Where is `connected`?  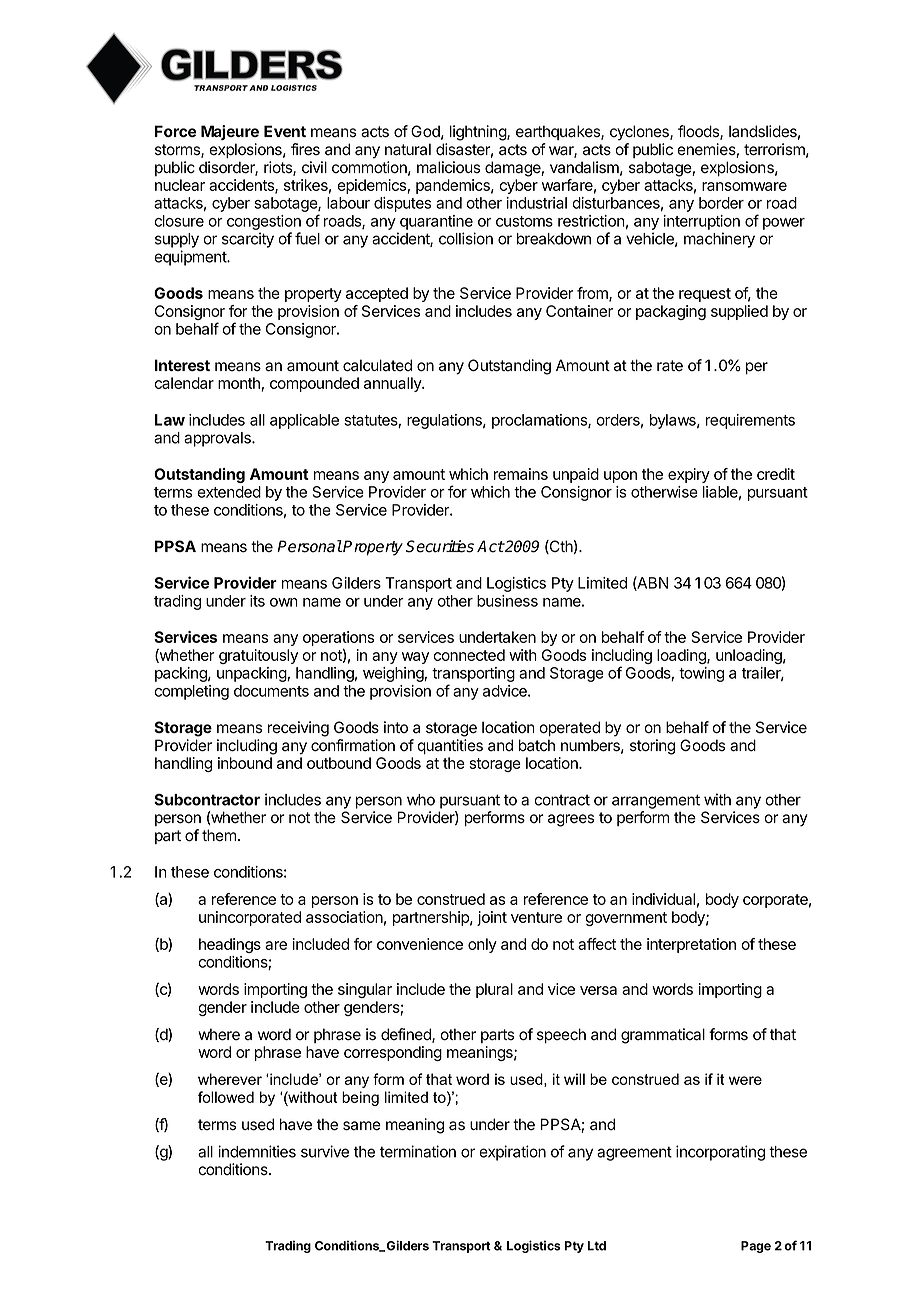
connected is located at coordinates (469, 655).
